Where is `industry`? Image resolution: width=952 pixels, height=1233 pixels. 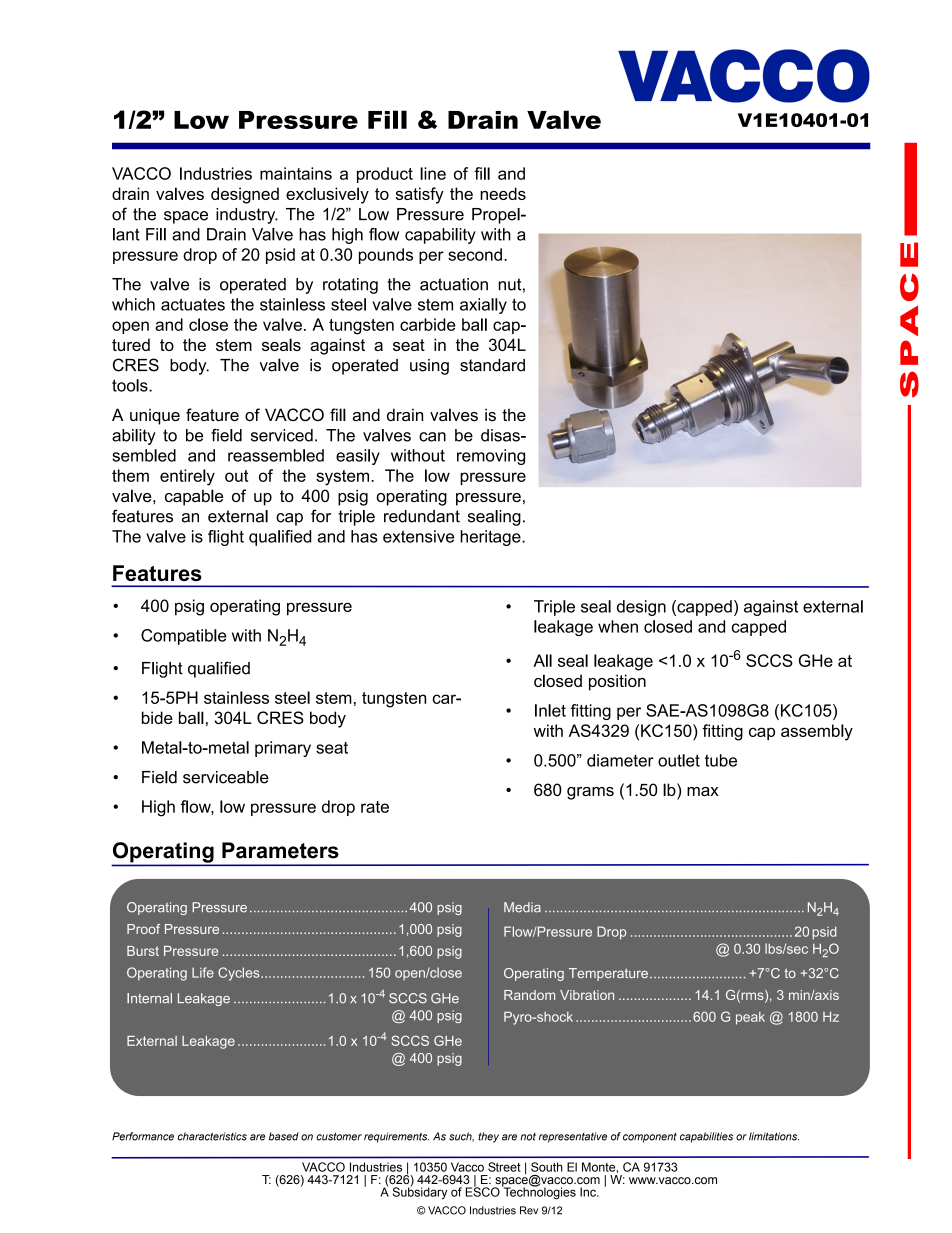
industry is located at coordinates (247, 216).
